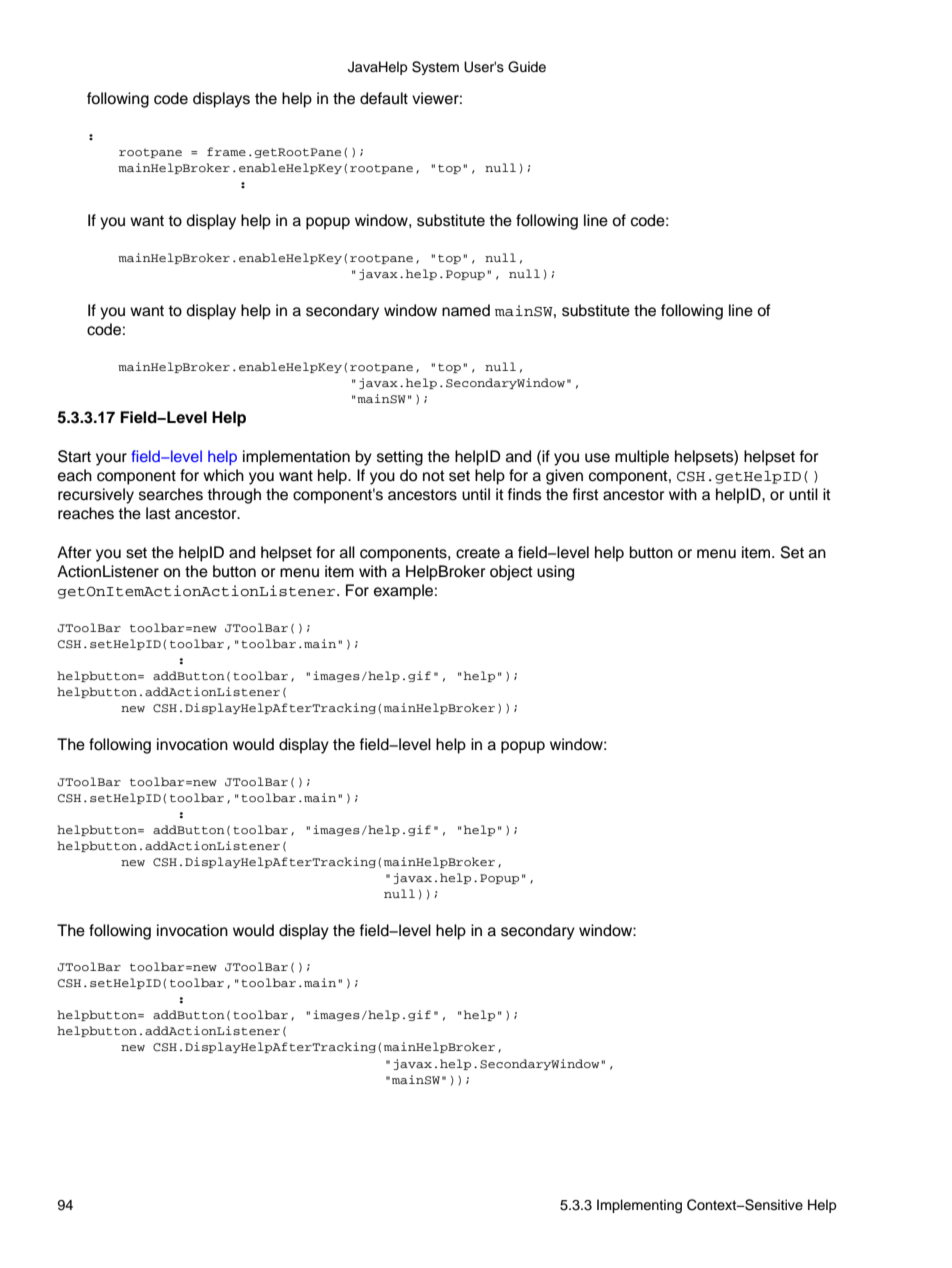 This page has height=1268, width=952. I want to click on all, so click(347, 552).
